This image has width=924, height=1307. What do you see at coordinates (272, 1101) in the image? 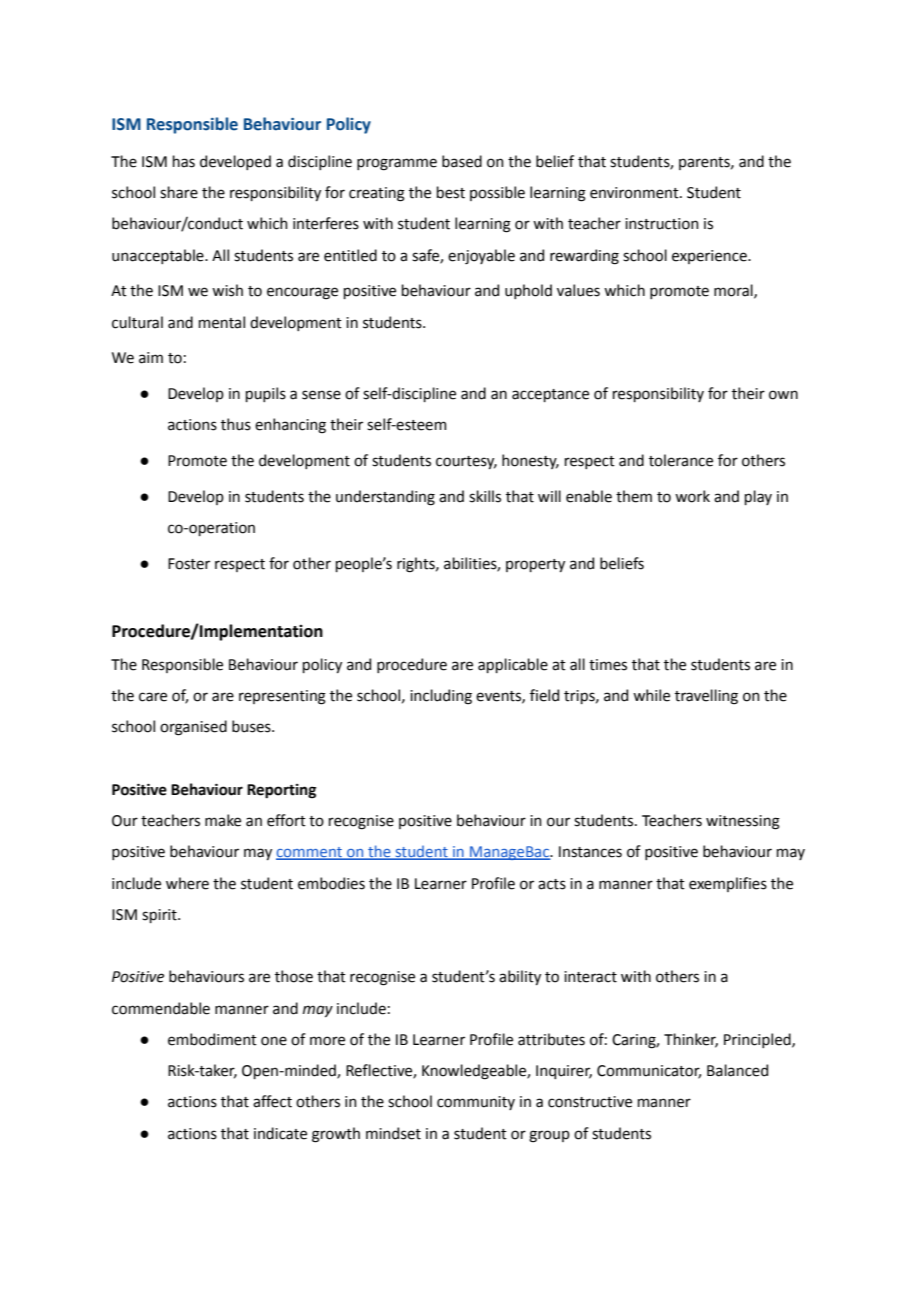
I see `affect` at bounding box center [272, 1101].
